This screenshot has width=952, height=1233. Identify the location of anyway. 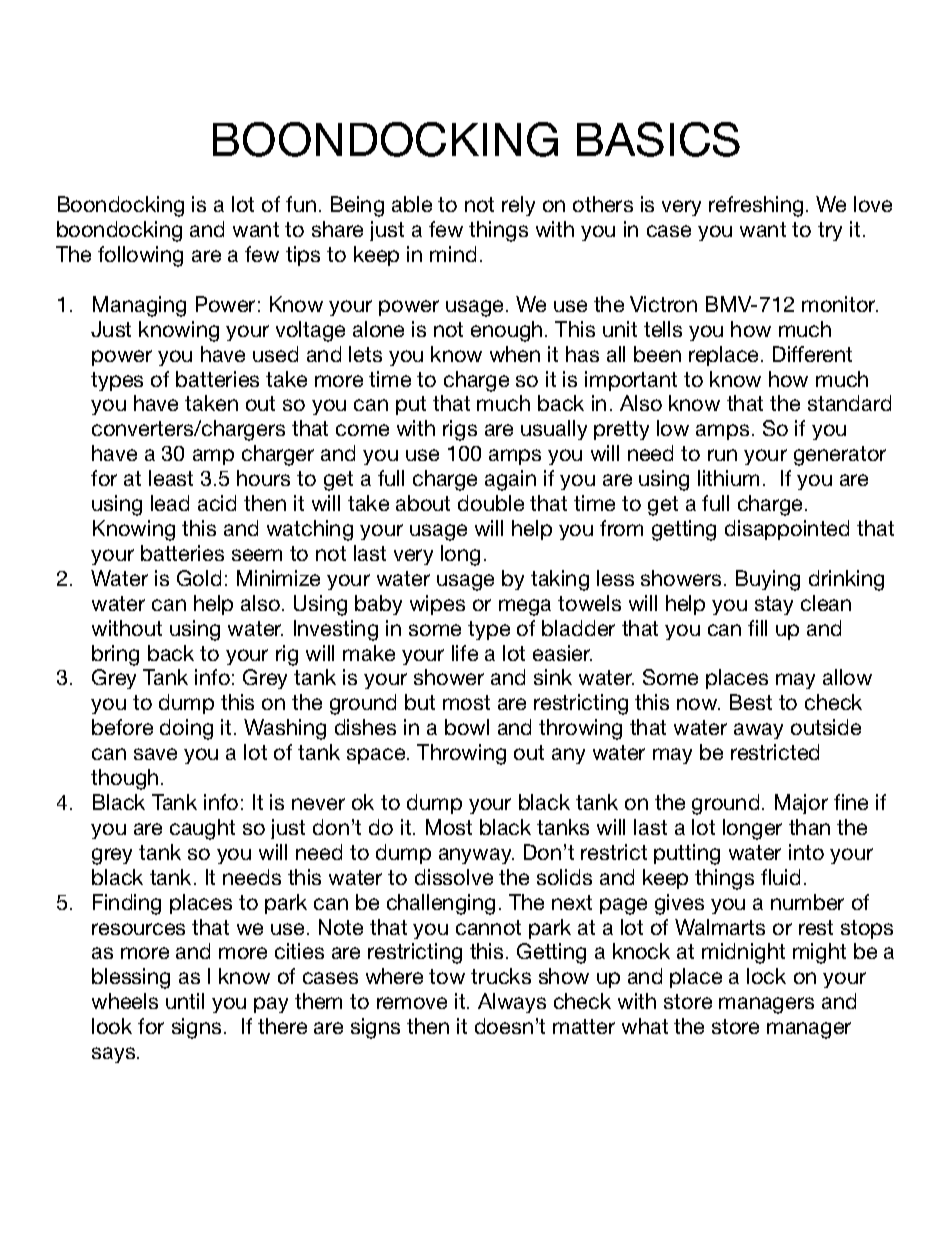
(476, 856).
